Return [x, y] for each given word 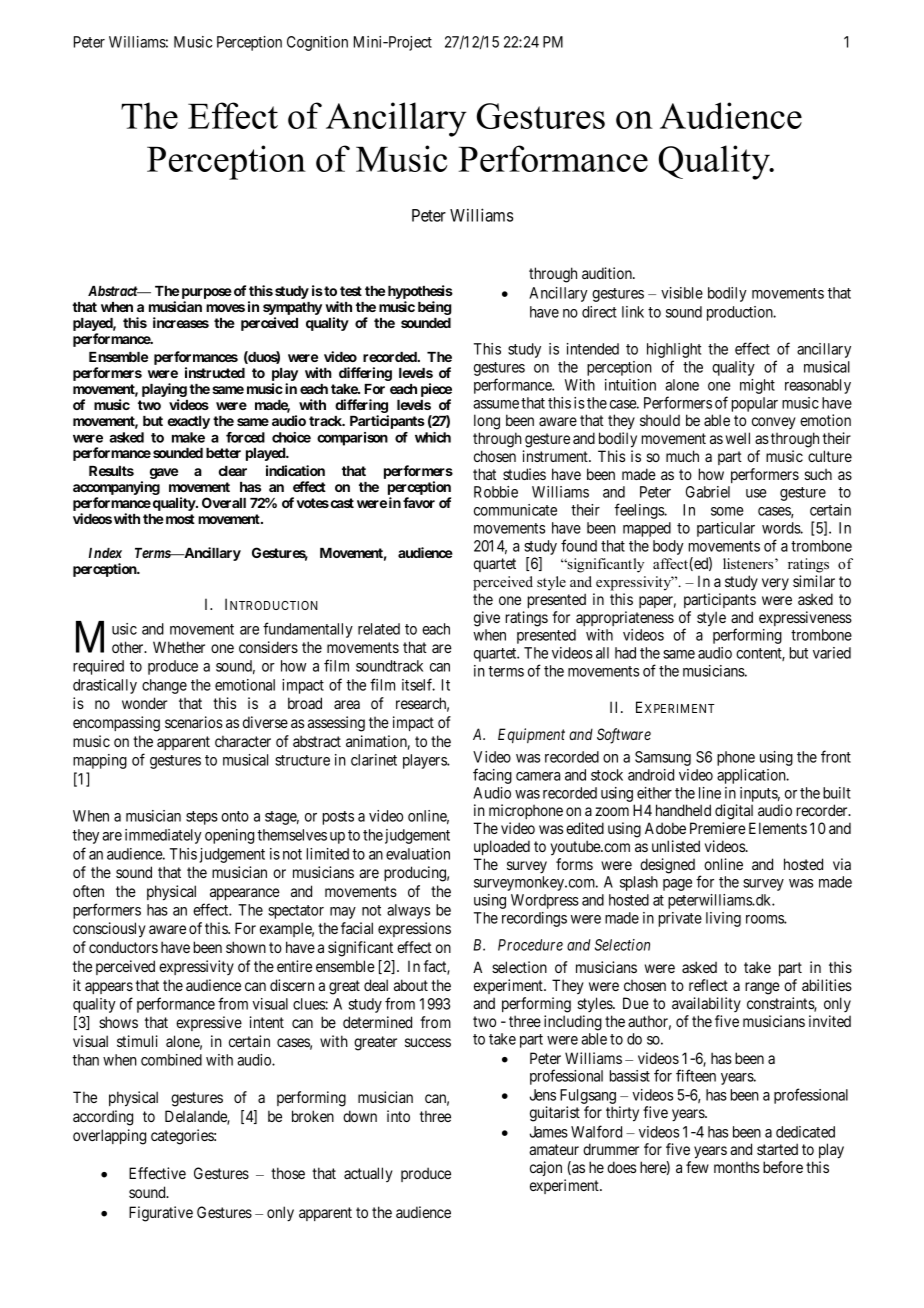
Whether [179, 647]
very [775, 584]
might [757, 386]
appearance [245, 894]
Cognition [317, 43]
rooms [765, 919]
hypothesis [420, 292]
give [487, 619]
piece [436, 390]
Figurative [161, 1214]
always [408, 911]
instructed [215, 372]
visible [682, 293]
